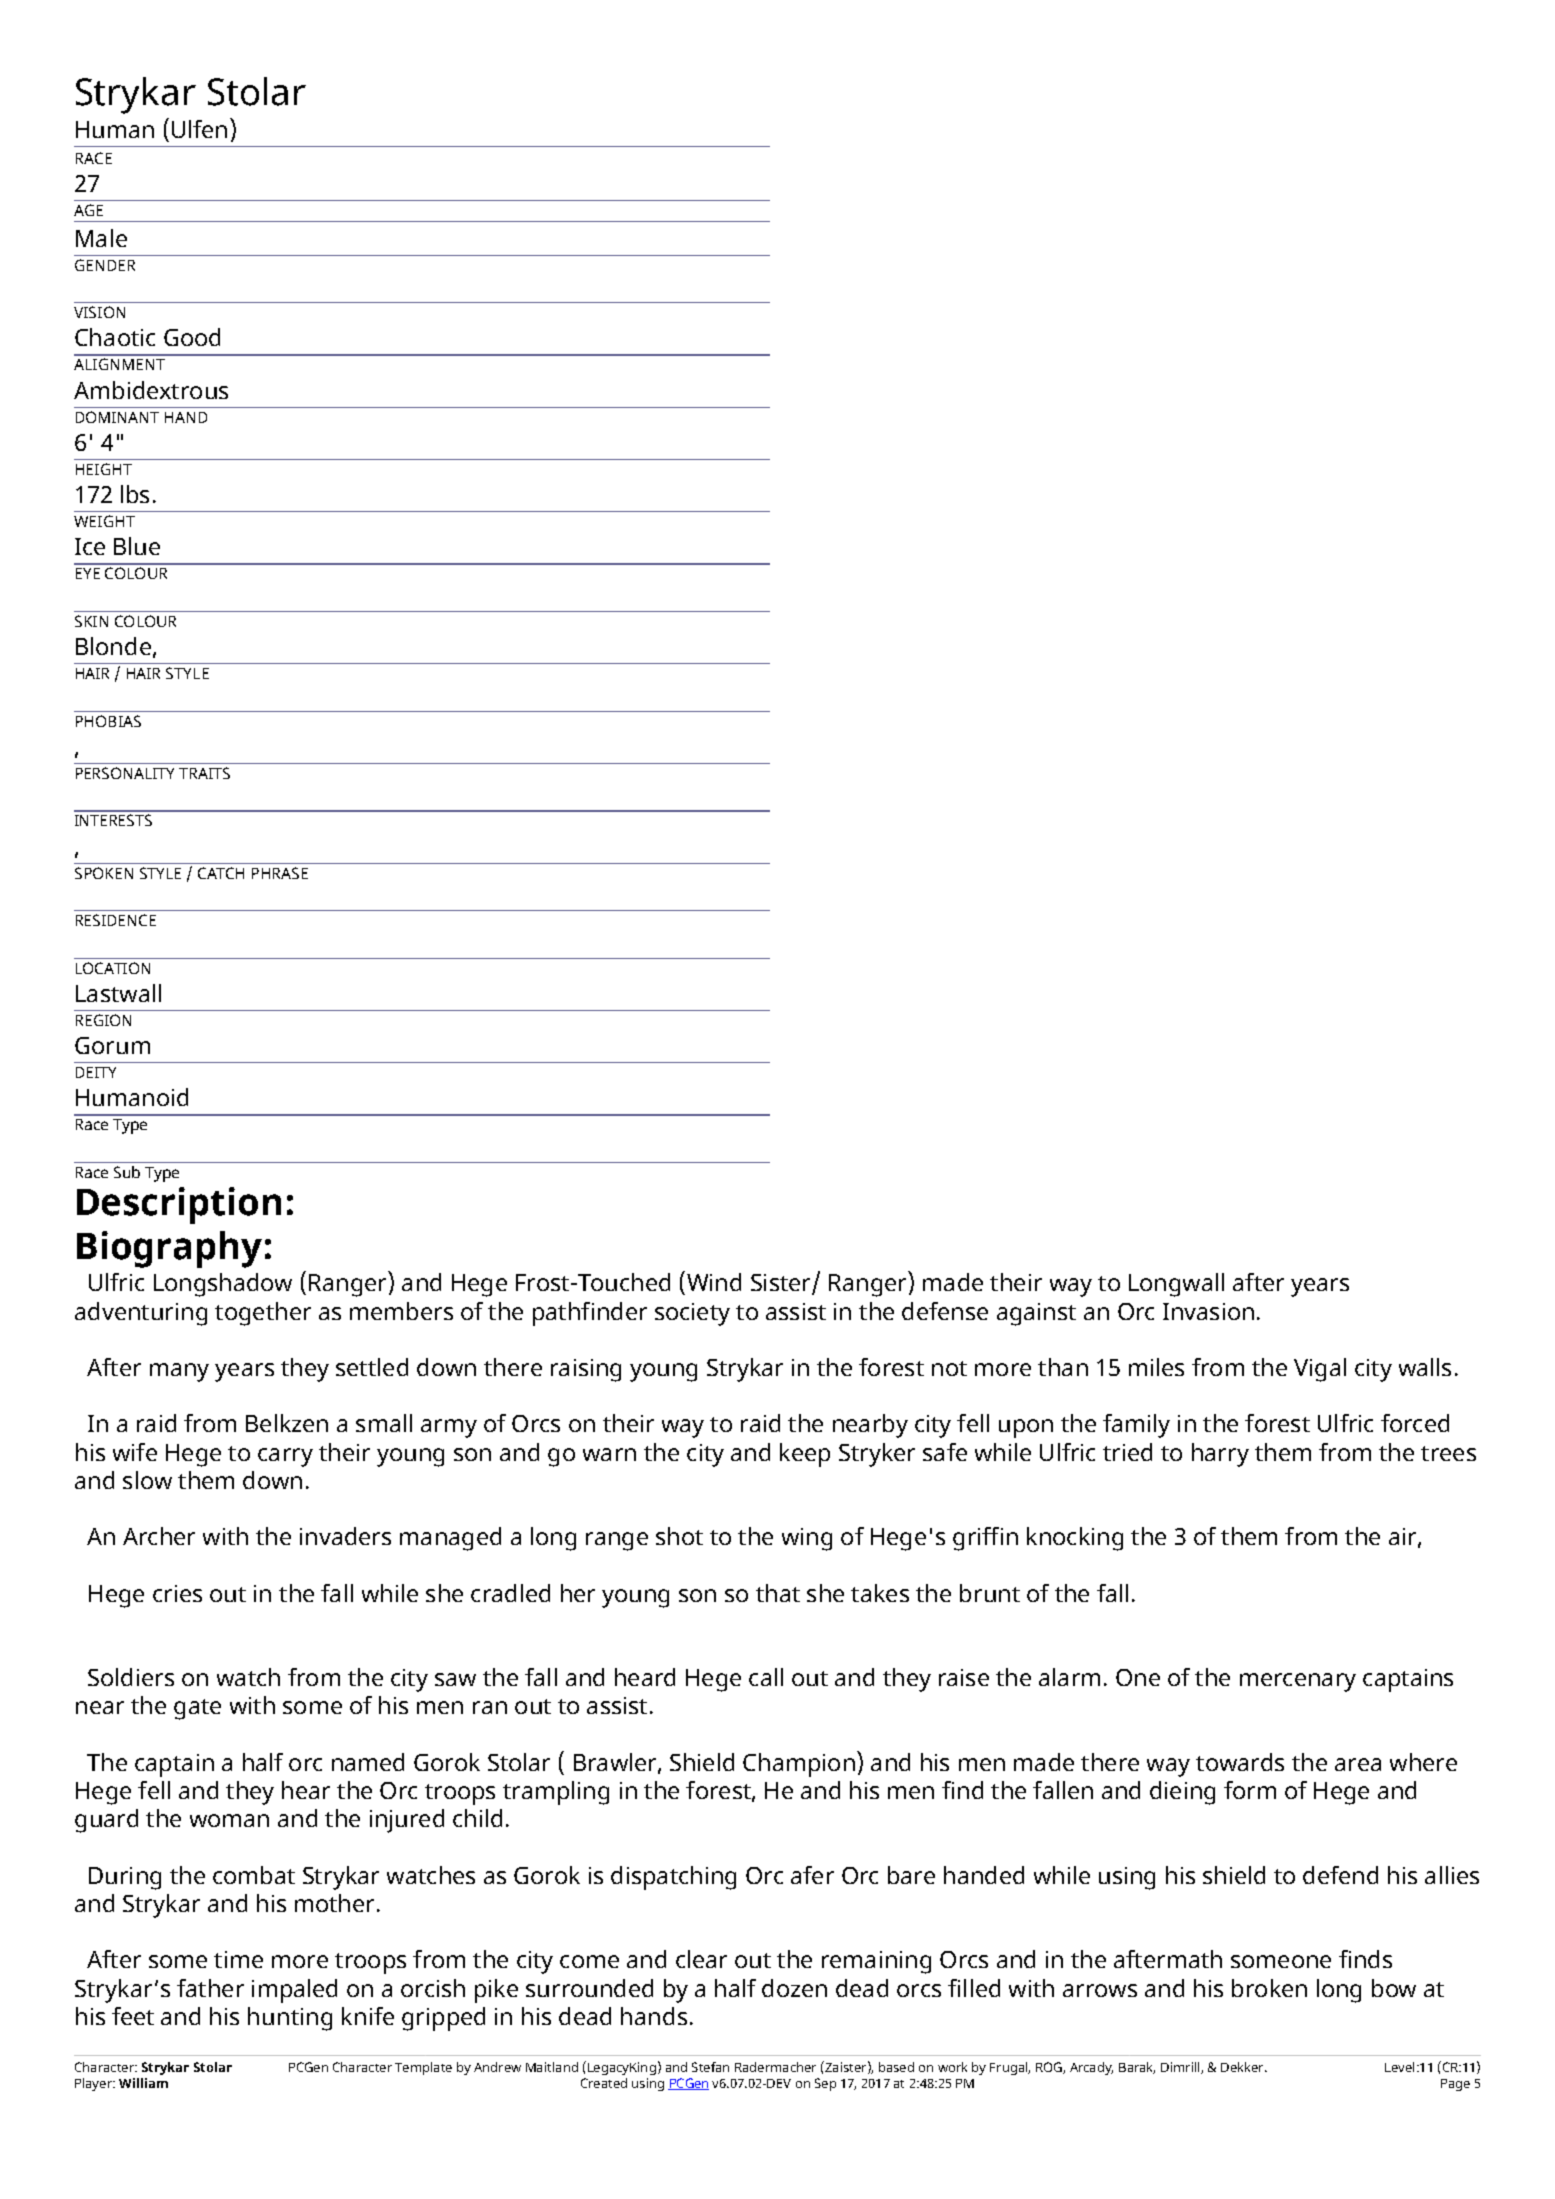  I want to click on Ambidextrous, so click(151, 390).
